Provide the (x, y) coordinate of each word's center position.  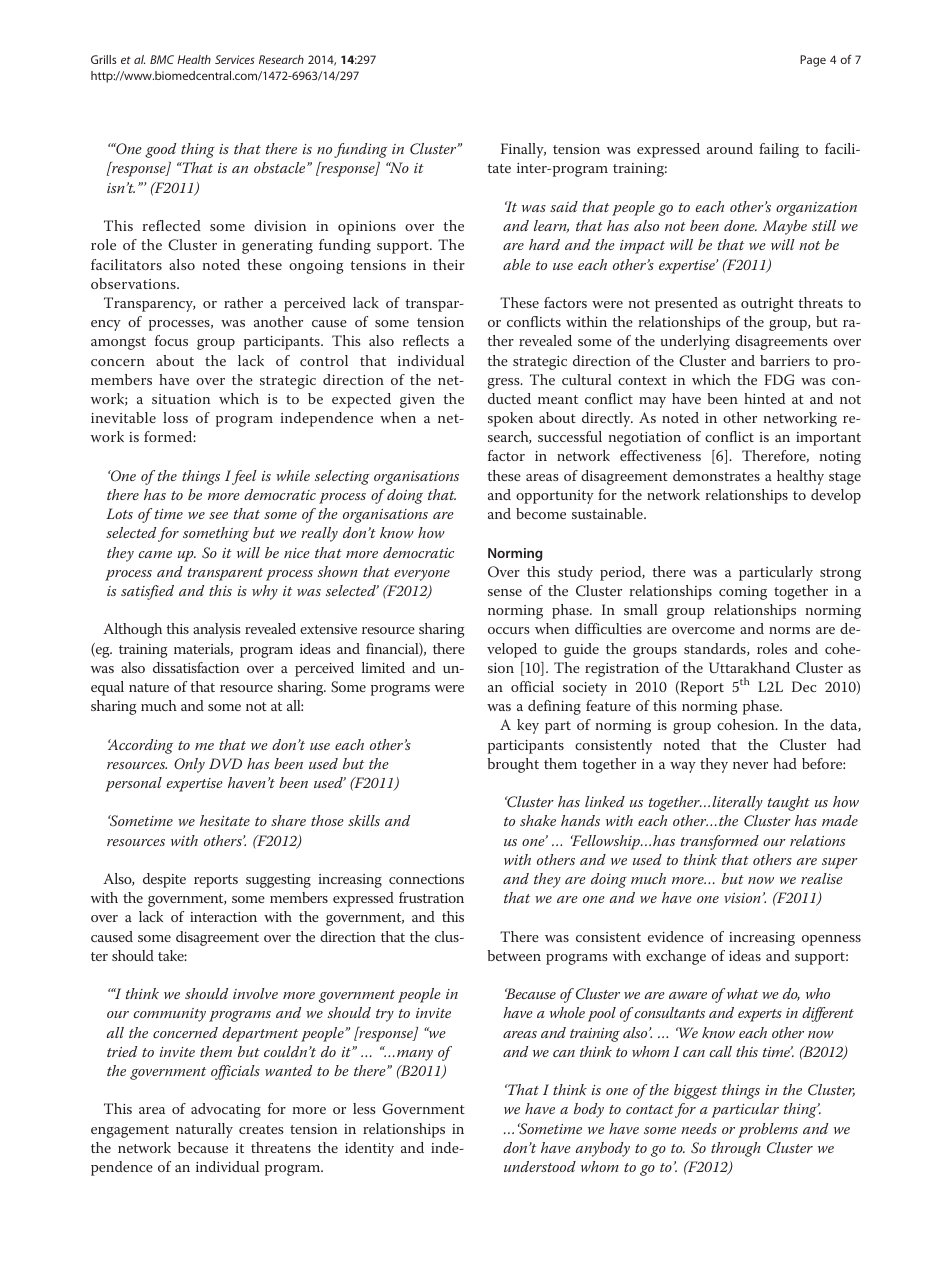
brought (513, 765)
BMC (162, 59)
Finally (523, 150)
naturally (204, 1130)
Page (813, 61)
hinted (764, 398)
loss (175, 417)
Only (189, 765)
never (750, 765)
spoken (510, 419)
